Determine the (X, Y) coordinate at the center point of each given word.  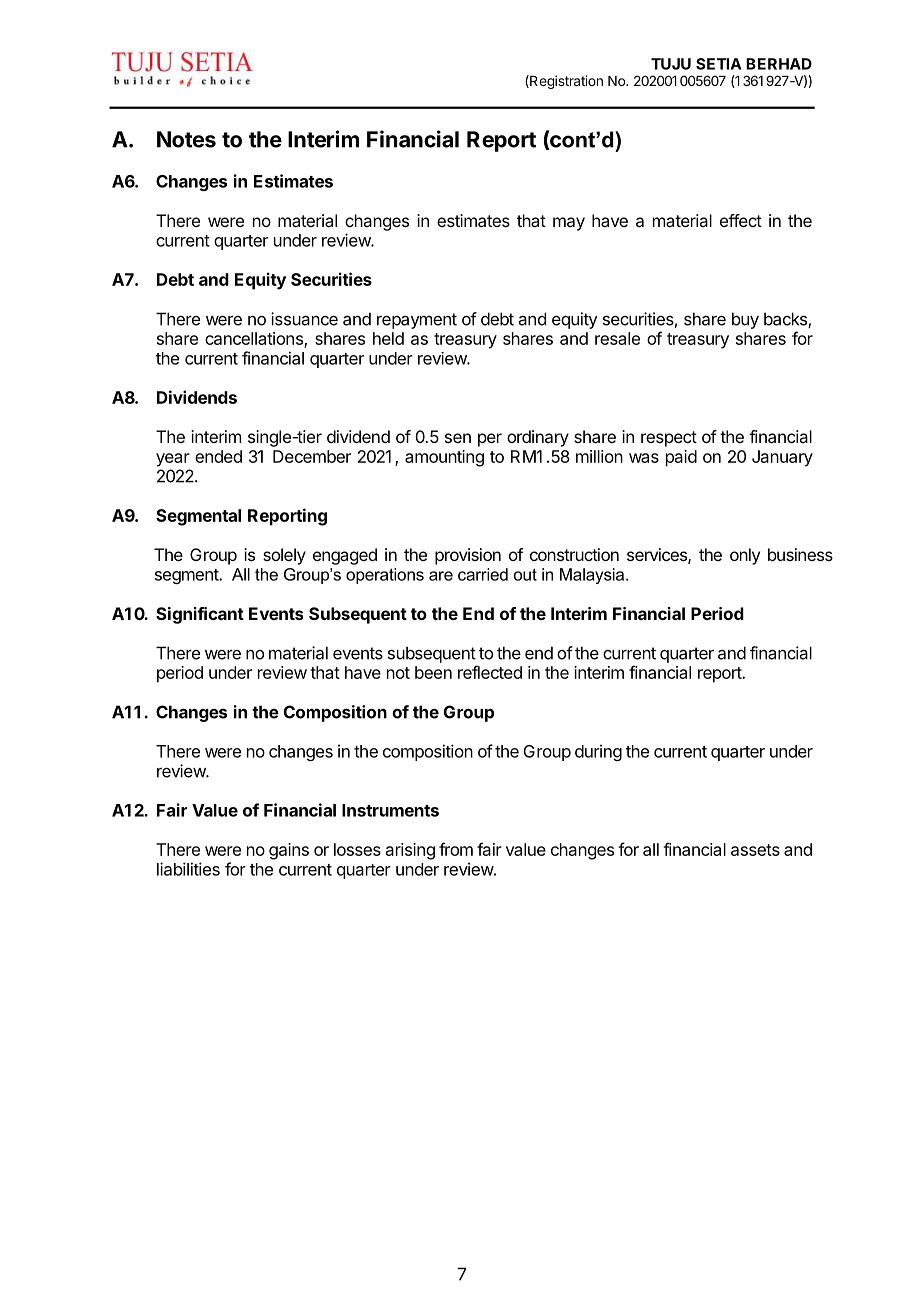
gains (289, 851)
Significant (200, 615)
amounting (444, 458)
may (569, 224)
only (745, 556)
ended (218, 456)
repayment (417, 321)
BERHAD (779, 64)
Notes (186, 139)
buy (745, 320)
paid (681, 458)
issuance (304, 319)
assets (755, 850)
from (456, 849)
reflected (490, 672)
